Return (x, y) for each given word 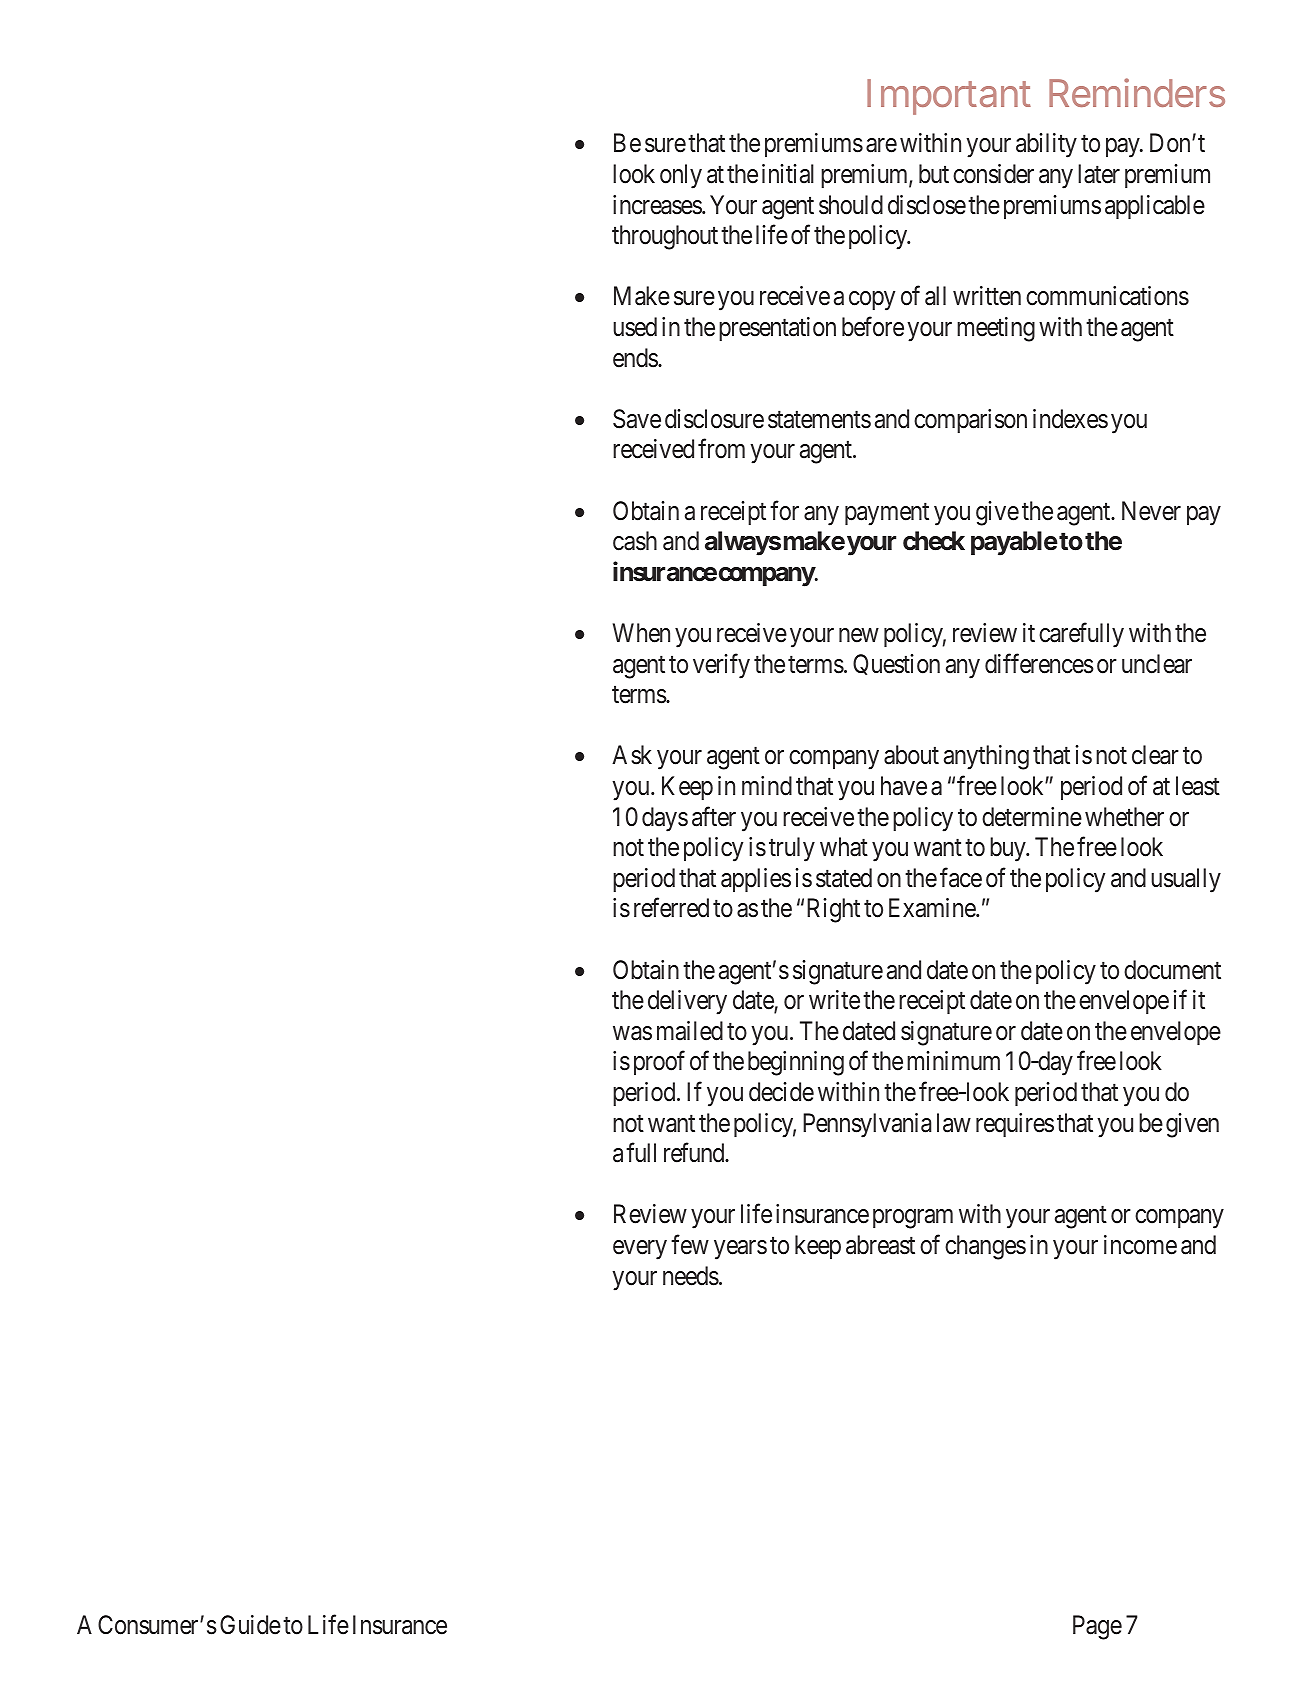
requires (1015, 1125)
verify (721, 666)
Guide (250, 1625)
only (681, 176)
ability (1046, 145)
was (632, 1033)
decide (781, 1092)
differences (1039, 663)
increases (658, 205)
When (641, 633)
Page (1097, 1627)
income (1140, 1245)
